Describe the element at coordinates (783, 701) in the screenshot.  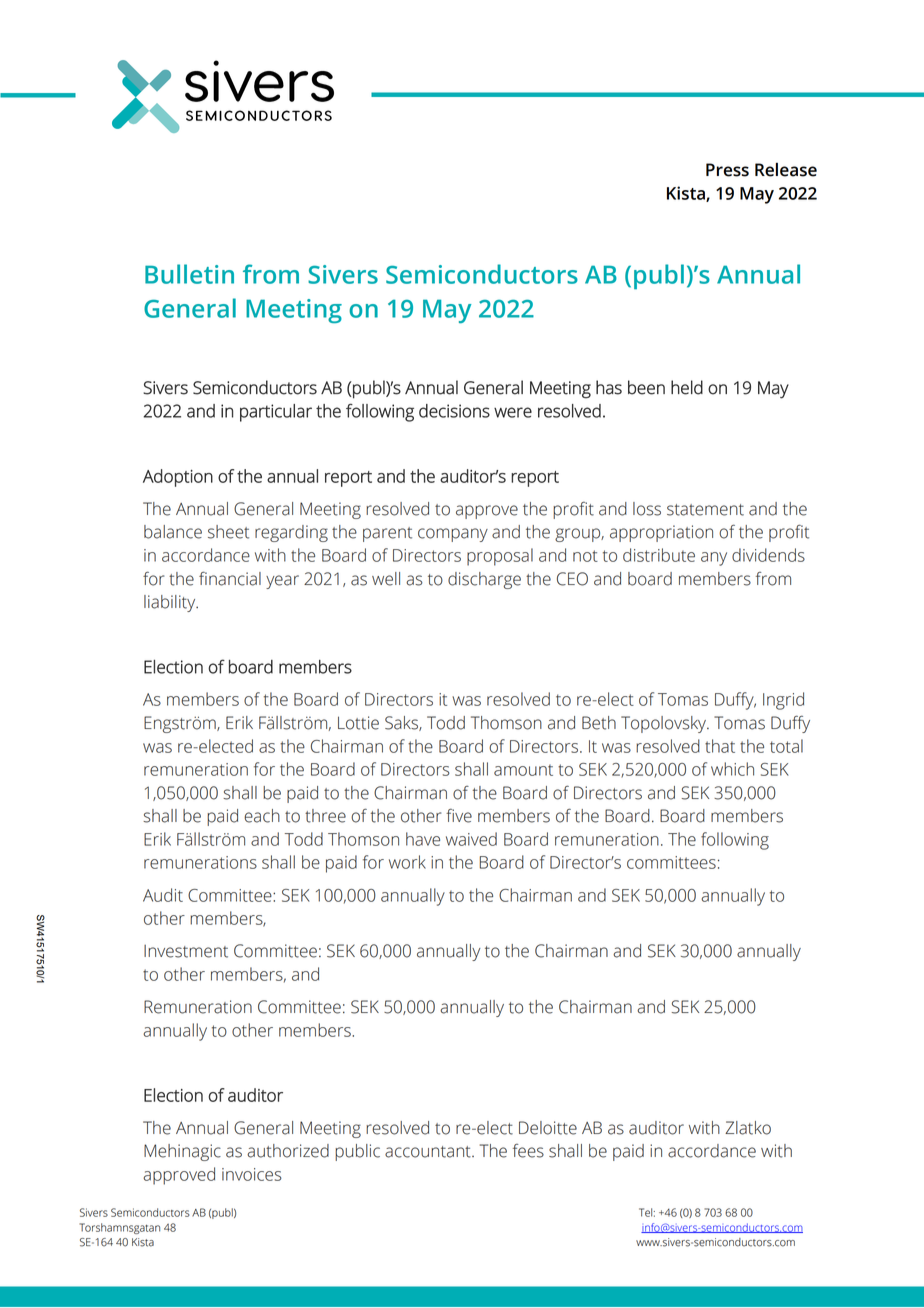
I see `Ingrid` at that location.
